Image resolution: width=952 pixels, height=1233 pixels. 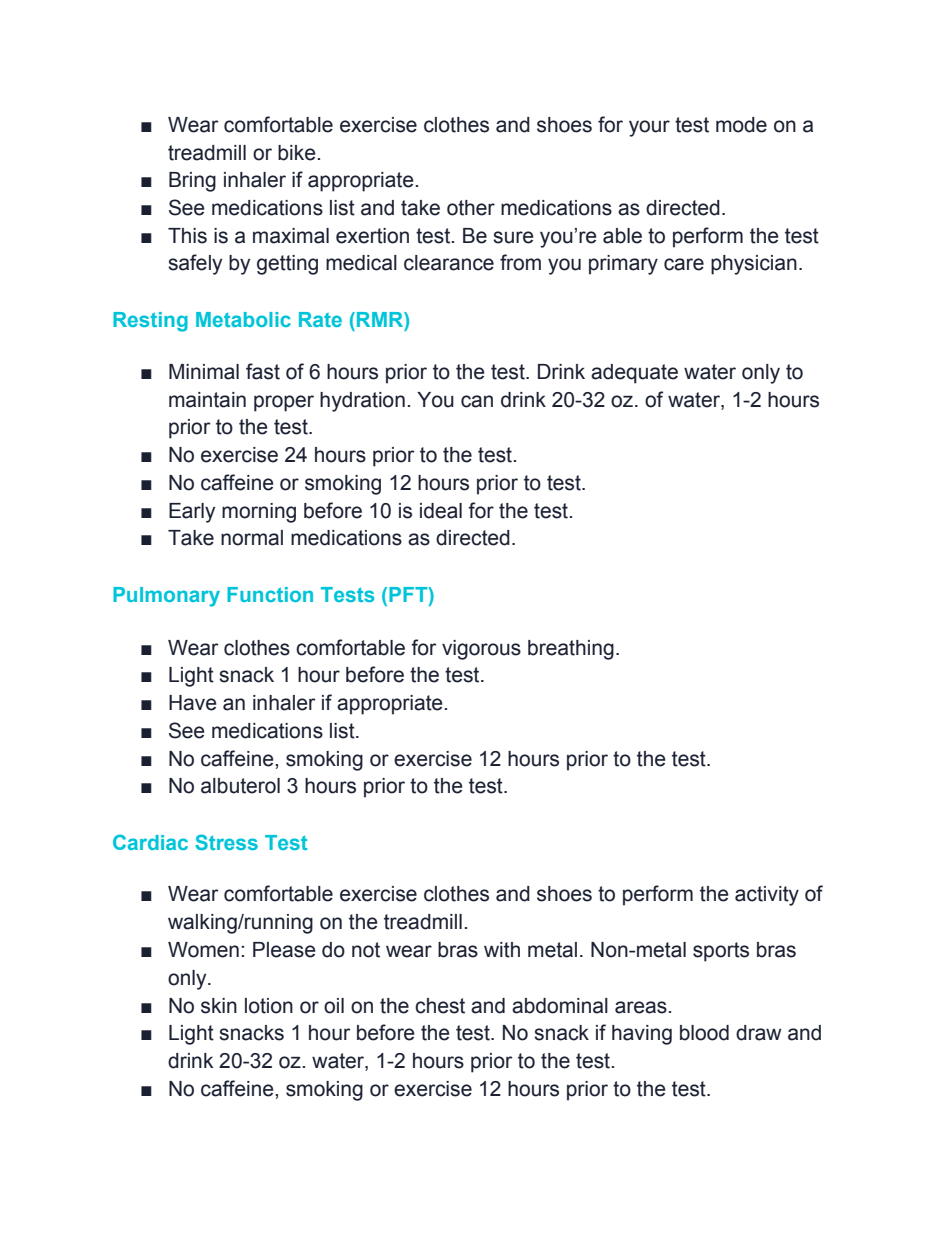 What do you see at coordinates (243, 319) in the image?
I see `Metabolic` at bounding box center [243, 319].
